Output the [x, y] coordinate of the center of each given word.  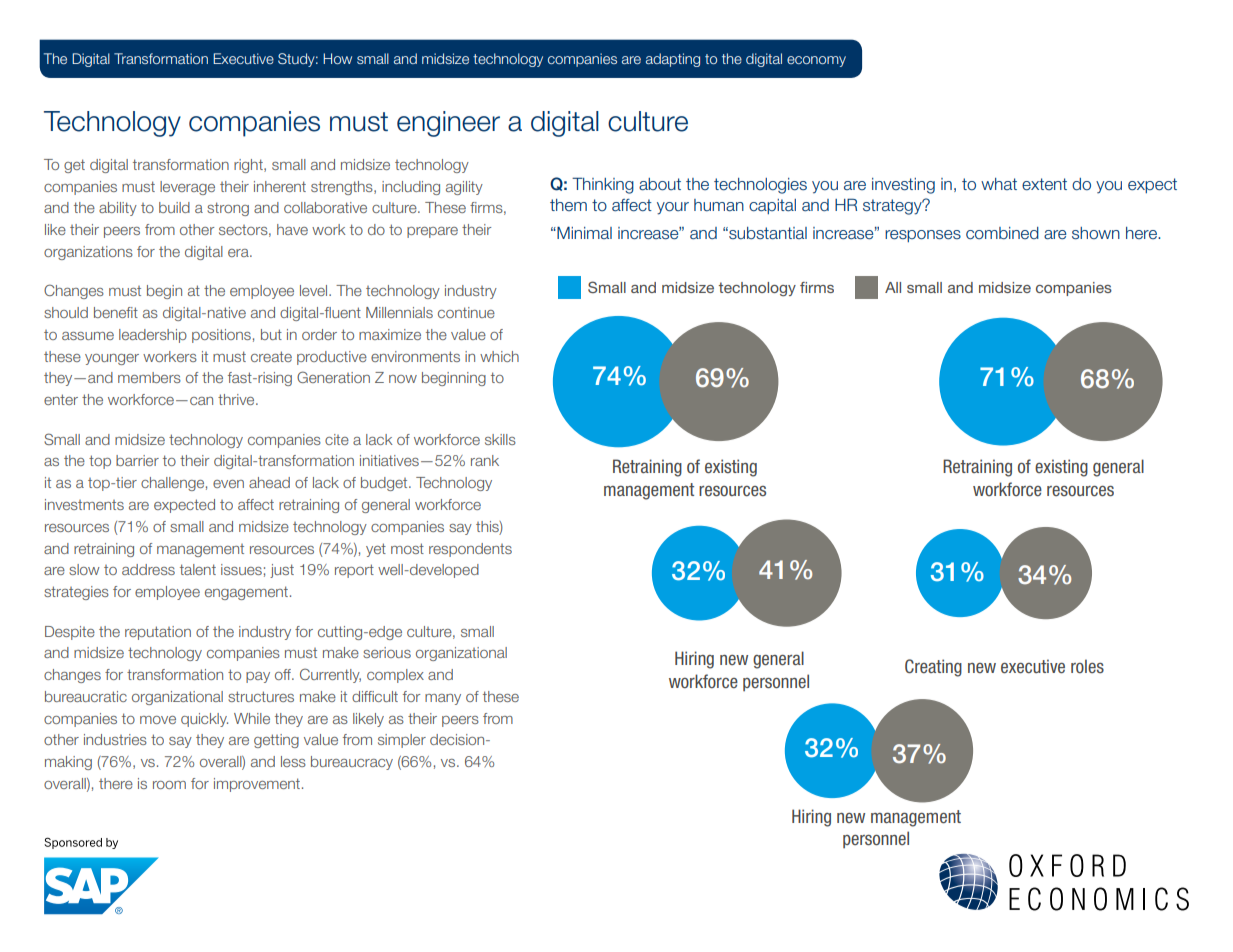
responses [923, 236]
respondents [470, 550]
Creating [933, 668]
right [249, 166]
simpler [402, 741]
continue [466, 312]
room [169, 785]
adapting [673, 60]
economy [816, 61]
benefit [116, 312]
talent [198, 569]
